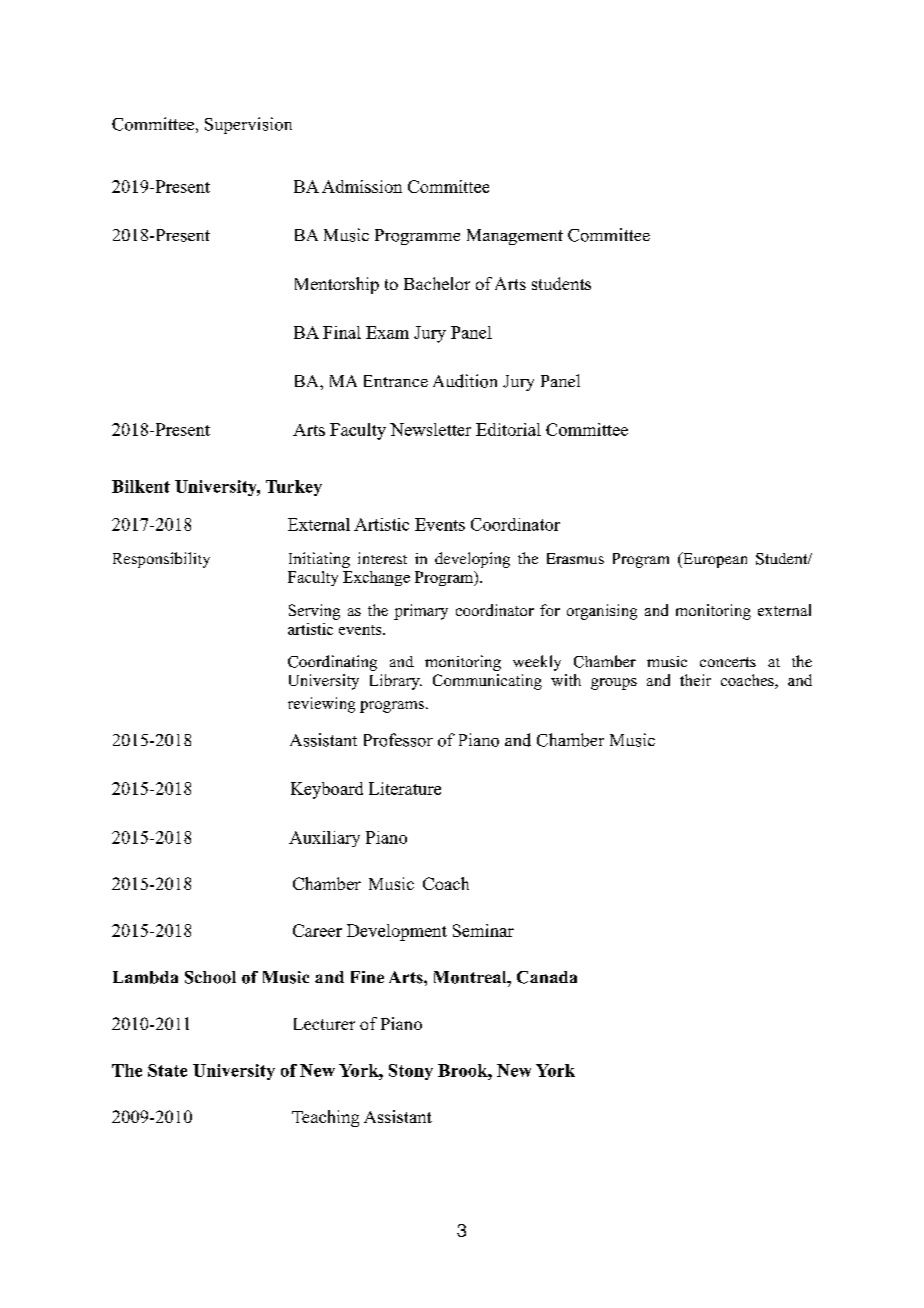 This image has width=924, height=1308. What do you see at coordinates (405, 788) in the image?
I see `Literature` at bounding box center [405, 788].
